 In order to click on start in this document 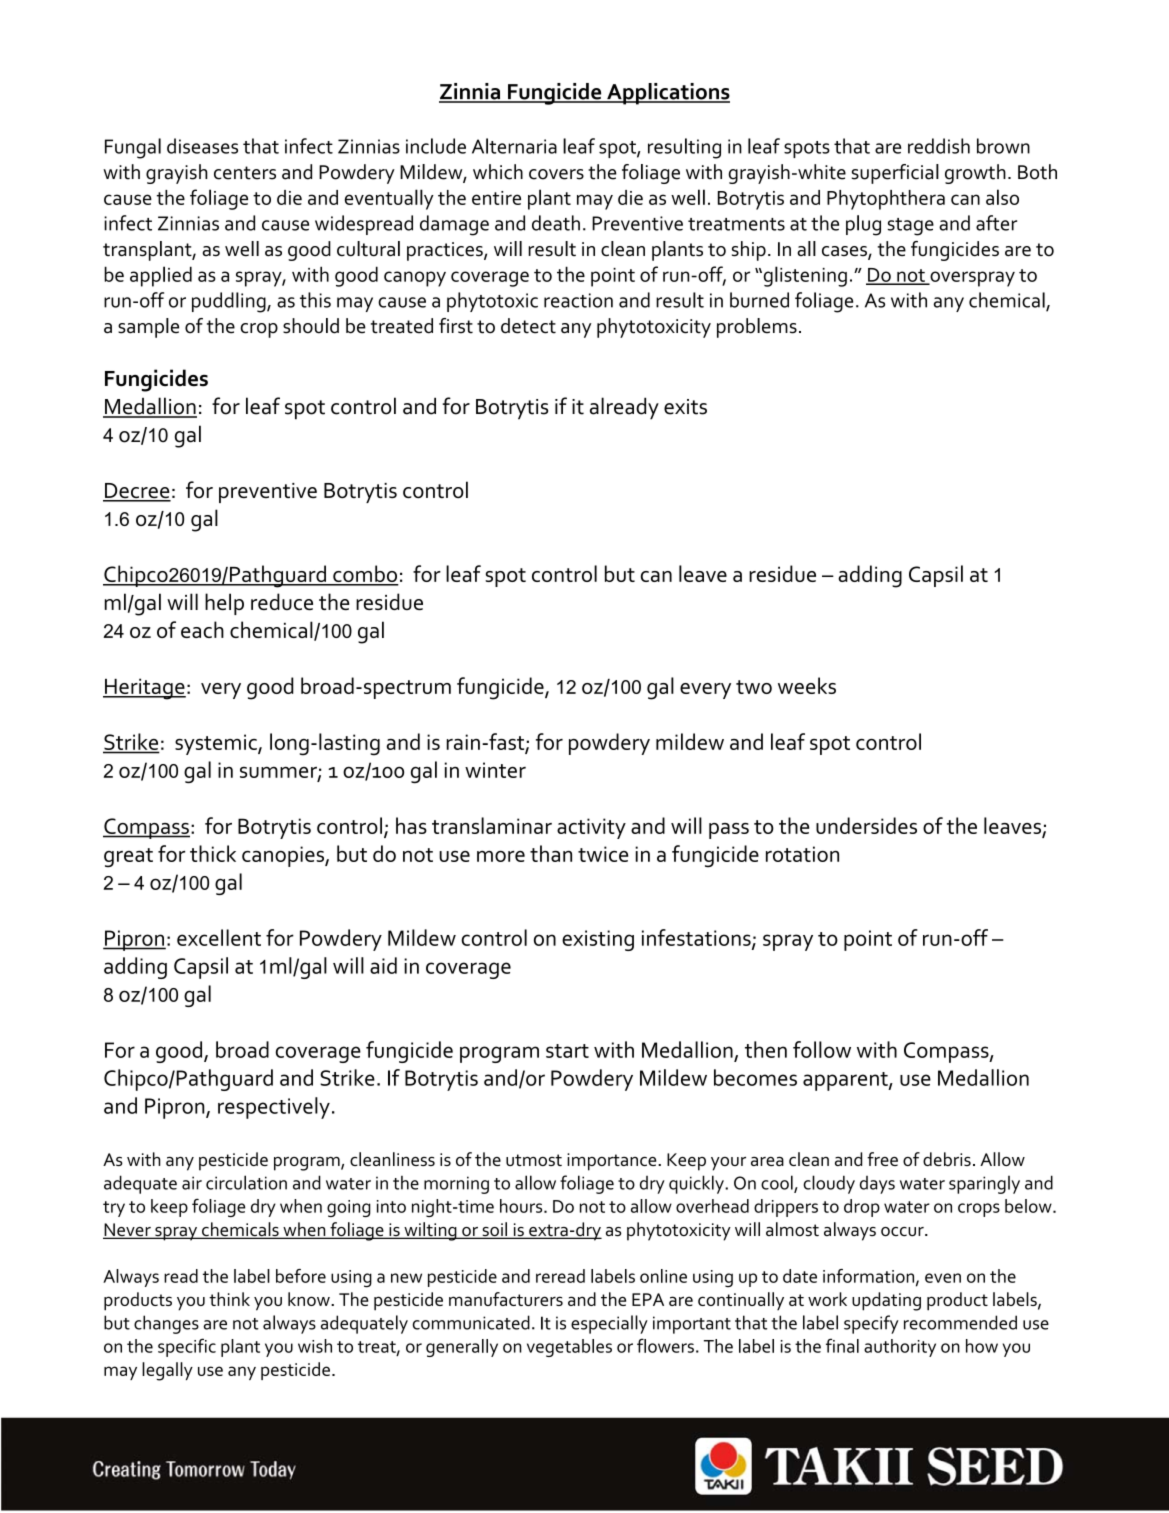, I will do `click(567, 1051)`.
